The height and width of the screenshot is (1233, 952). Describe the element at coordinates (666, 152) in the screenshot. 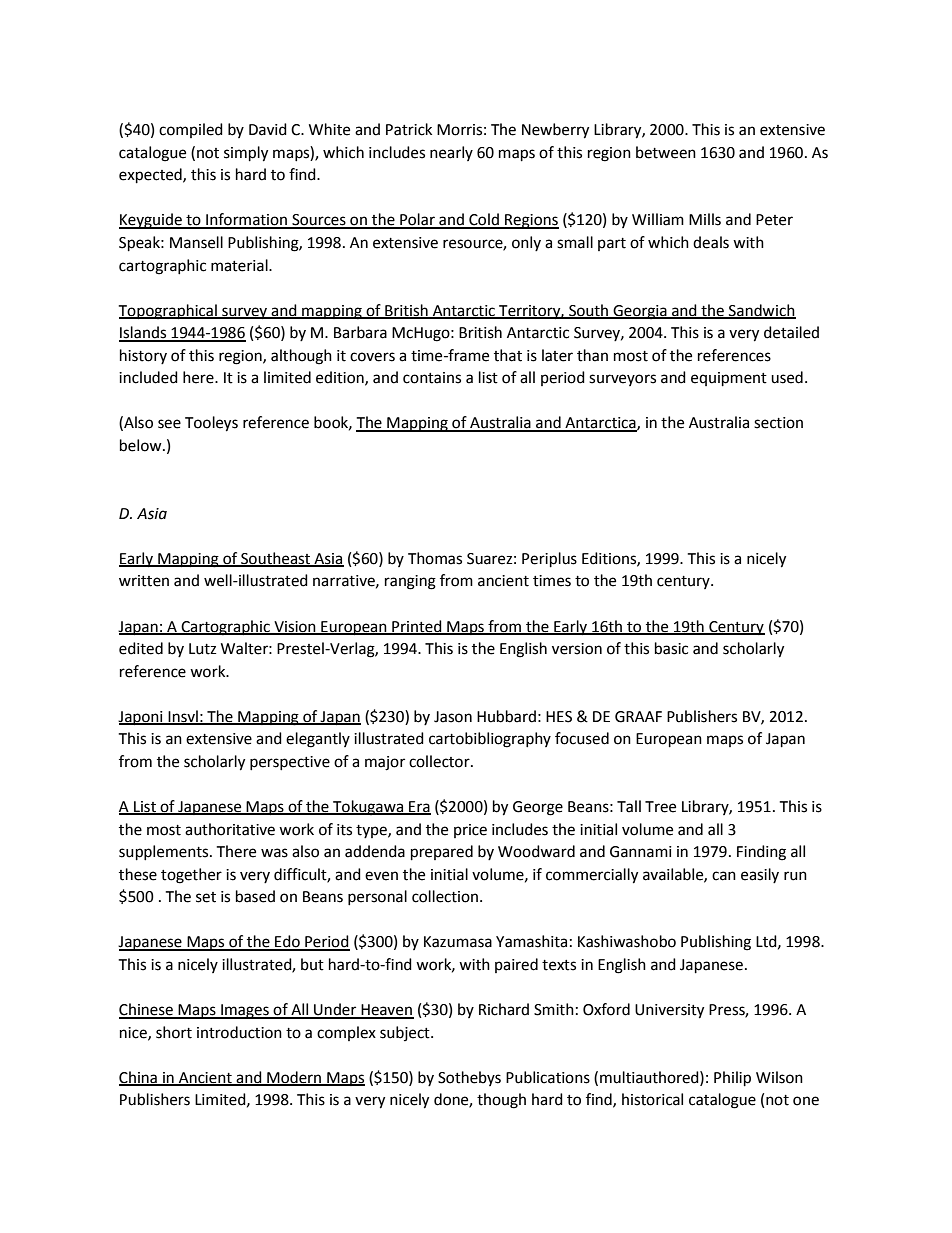

I see `between` at that location.
